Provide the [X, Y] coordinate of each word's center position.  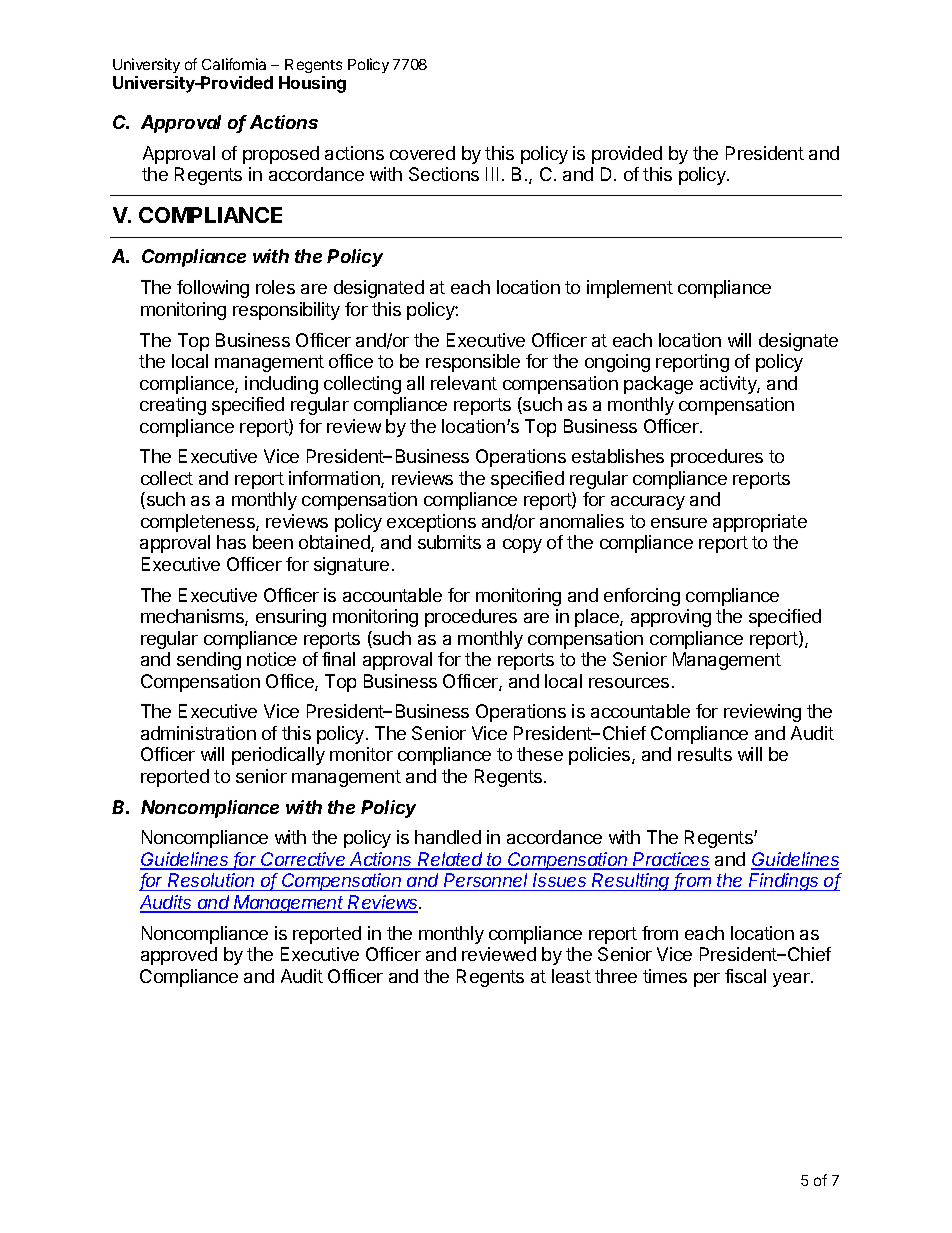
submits [449, 542]
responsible [473, 363]
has [231, 542]
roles [275, 287]
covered [422, 153]
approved [179, 956]
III [492, 174]
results [705, 754]
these [540, 754]
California [234, 64]
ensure [679, 523]
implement [630, 289]
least [571, 976]
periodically [278, 756]
